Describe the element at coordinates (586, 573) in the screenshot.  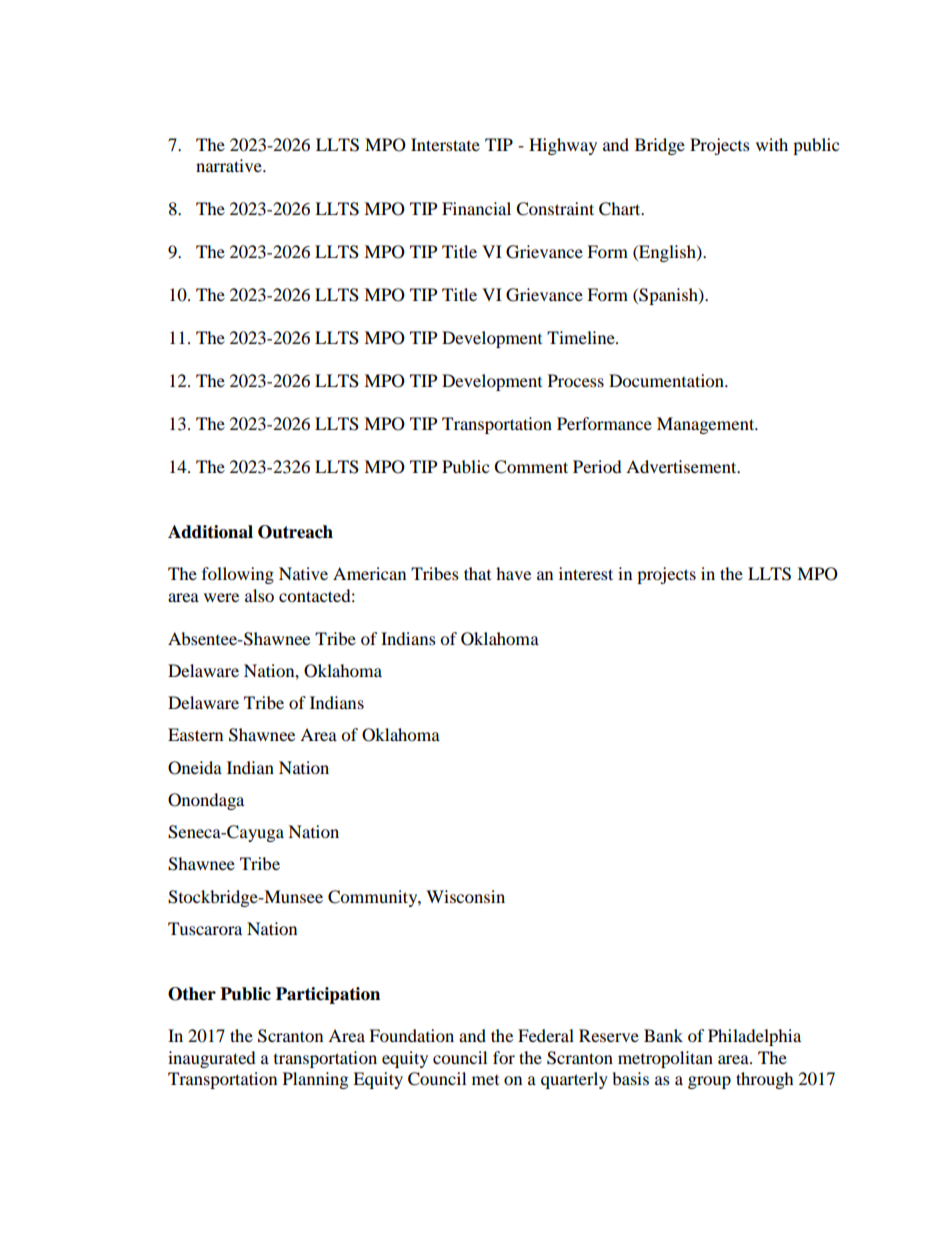
I see `interest` at that location.
